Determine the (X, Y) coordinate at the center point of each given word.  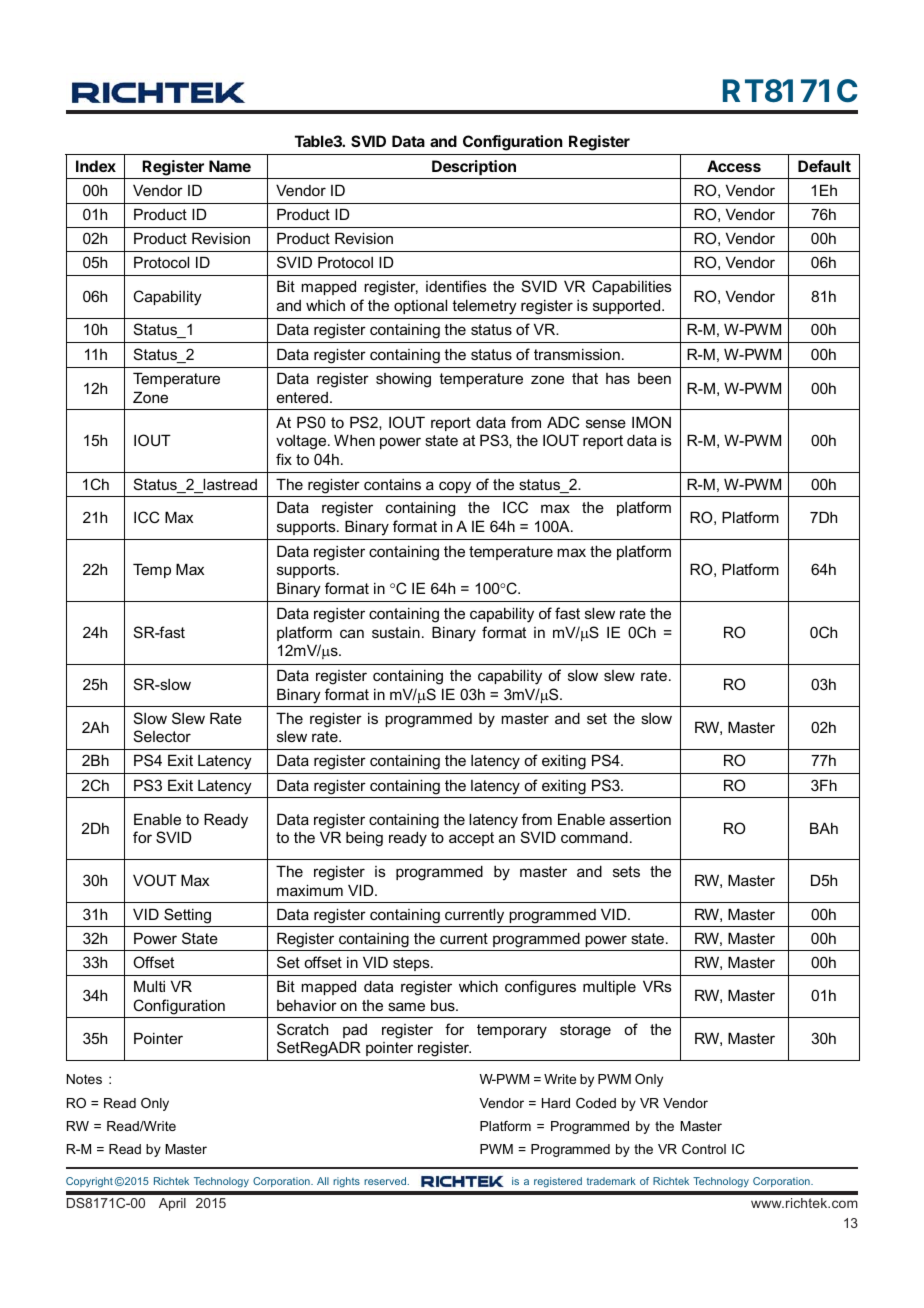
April (172, 1204)
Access (734, 166)
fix (284, 459)
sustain (396, 632)
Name (230, 166)
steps (412, 964)
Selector (162, 736)
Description (474, 167)
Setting (187, 916)
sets (626, 871)
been (654, 378)
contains (392, 484)
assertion (640, 819)
